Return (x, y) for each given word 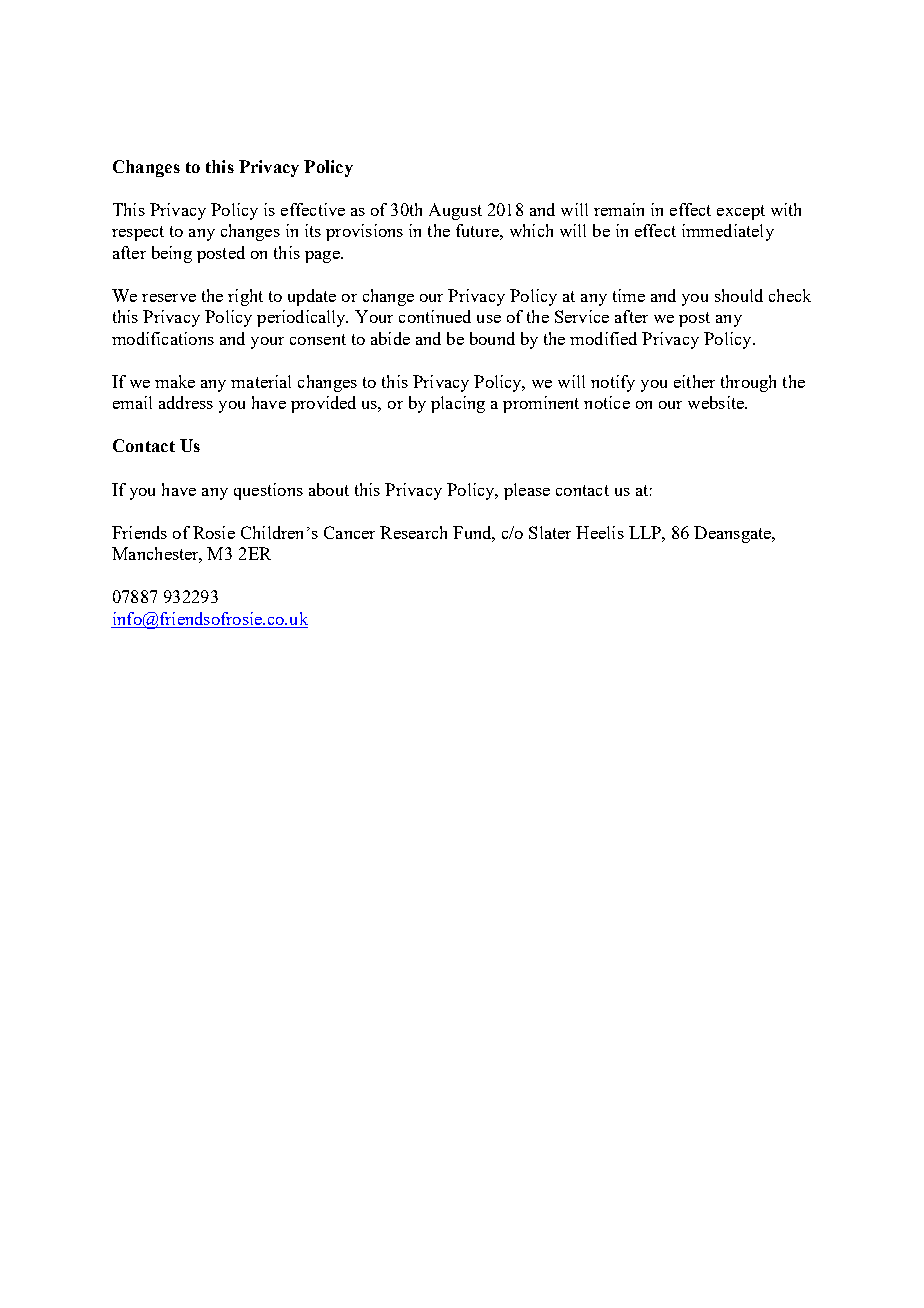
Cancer (349, 532)
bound (492, 338)
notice (607, 402)
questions (268, 491)
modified (603, 338)
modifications (163, 338)
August (455, 211)
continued (435, 316)
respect (138, 233)
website (717, 402)
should (739, 295)
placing (458, 404)
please (527, 491)
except (741, 212)
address (186, 402)
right (245, 297)
